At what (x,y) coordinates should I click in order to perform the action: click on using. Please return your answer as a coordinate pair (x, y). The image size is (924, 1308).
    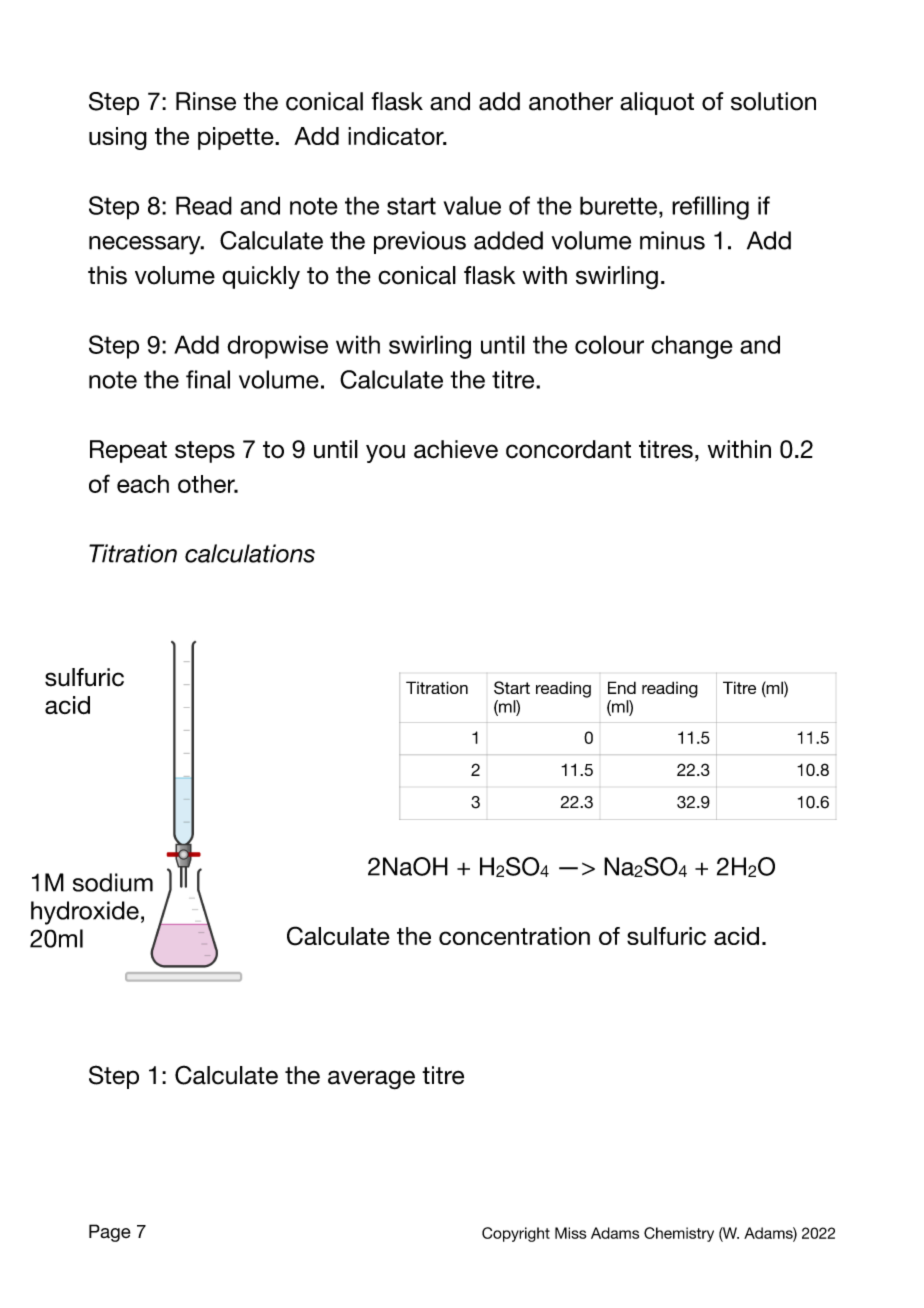
    Looking at the image, I should click on (118, 138).
